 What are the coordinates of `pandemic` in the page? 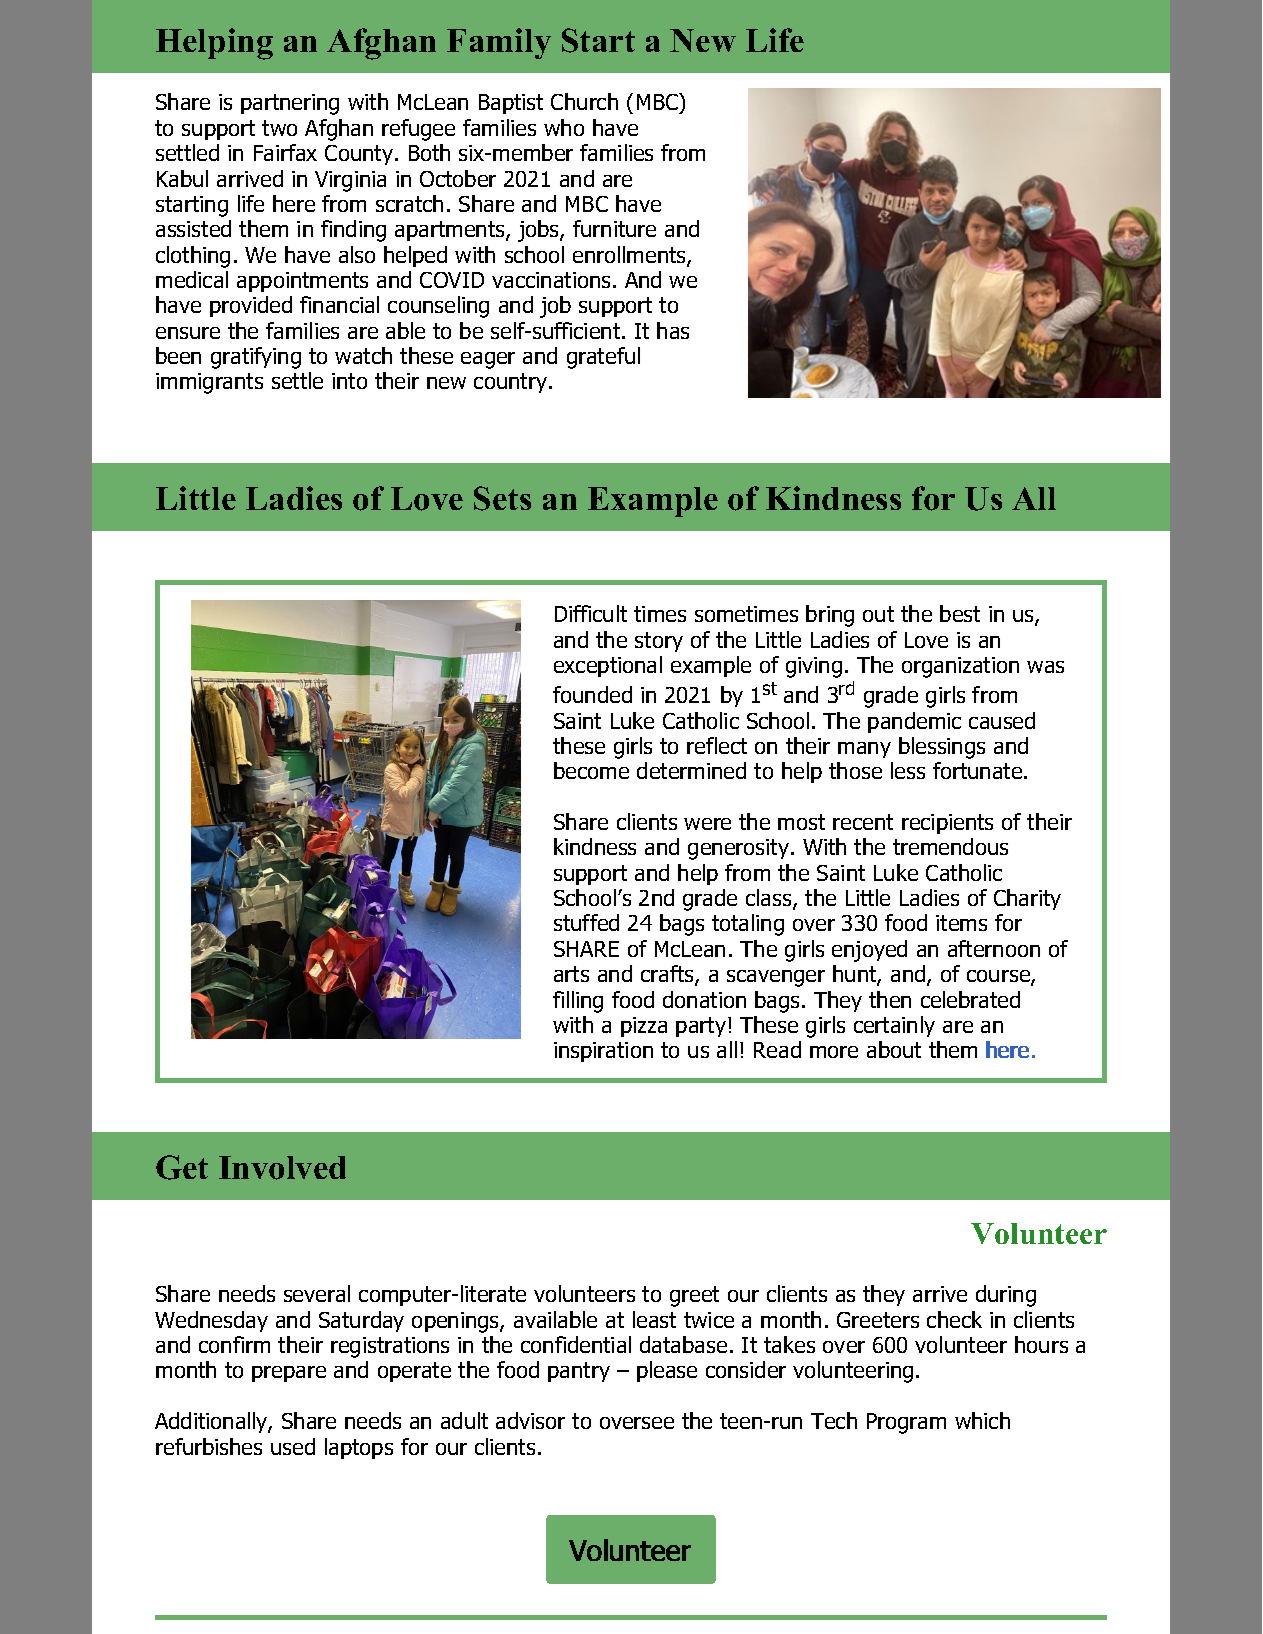 It's located at (914, 722).
